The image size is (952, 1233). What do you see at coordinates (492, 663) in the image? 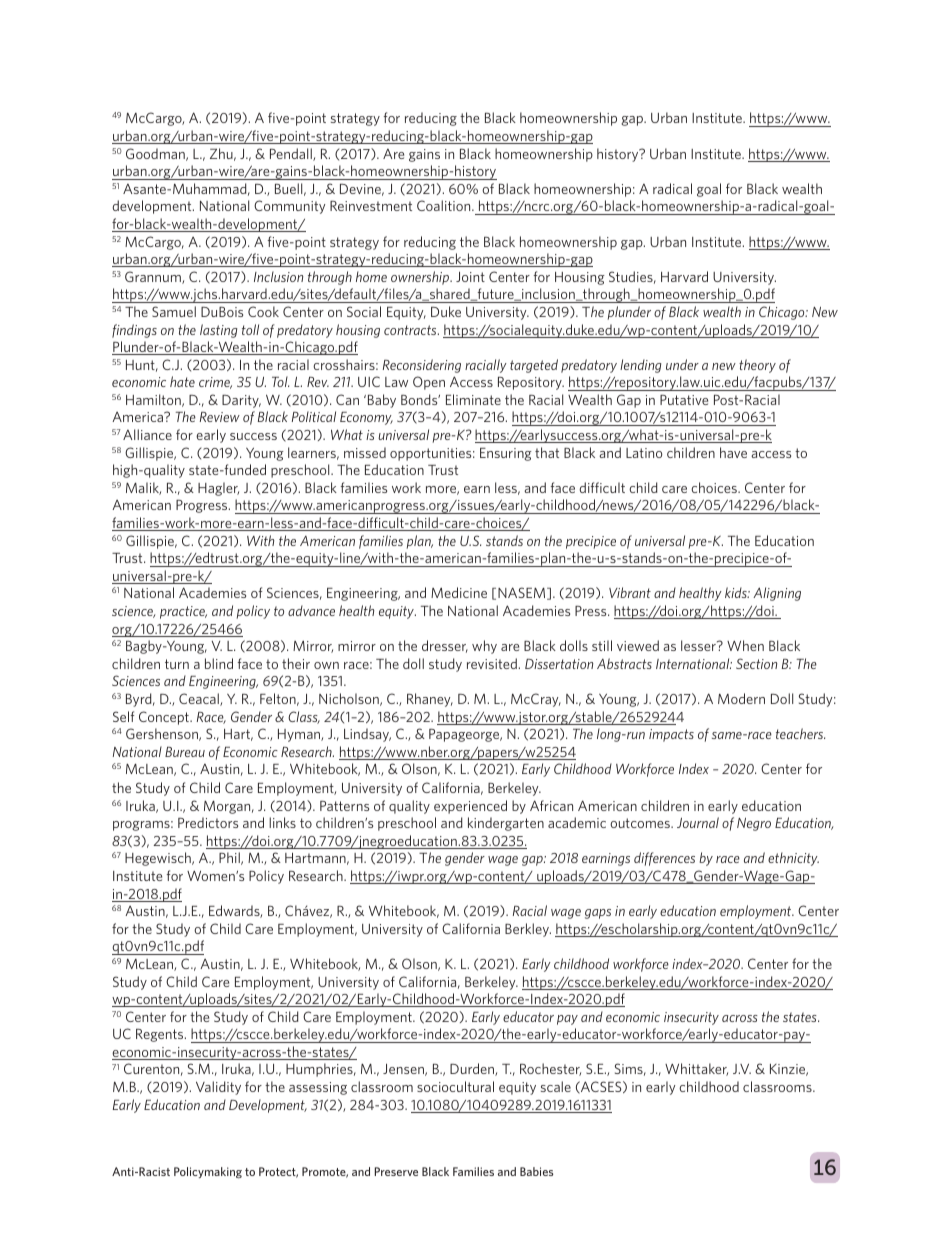
I see `revisited` at bounding box center [492, 663].
